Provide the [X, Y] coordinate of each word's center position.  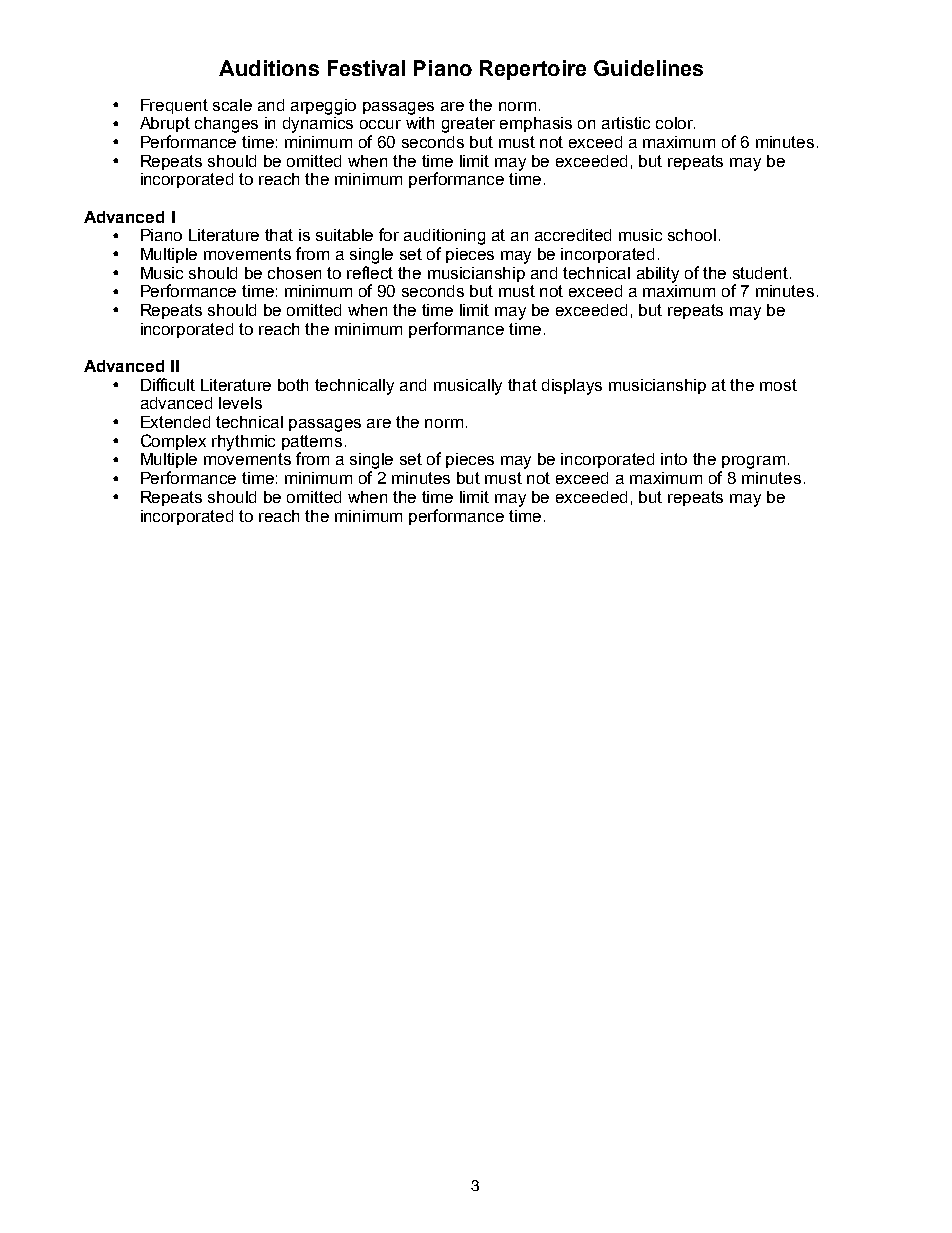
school [692, 235]
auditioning [444, 237]
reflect [370, 272]
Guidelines [648, 68]
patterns [312, 444]
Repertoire [533, 70]
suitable [344, 235]
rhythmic [243, 443]
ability [658, 275]
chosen [294, 273]
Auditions [269, 68]
